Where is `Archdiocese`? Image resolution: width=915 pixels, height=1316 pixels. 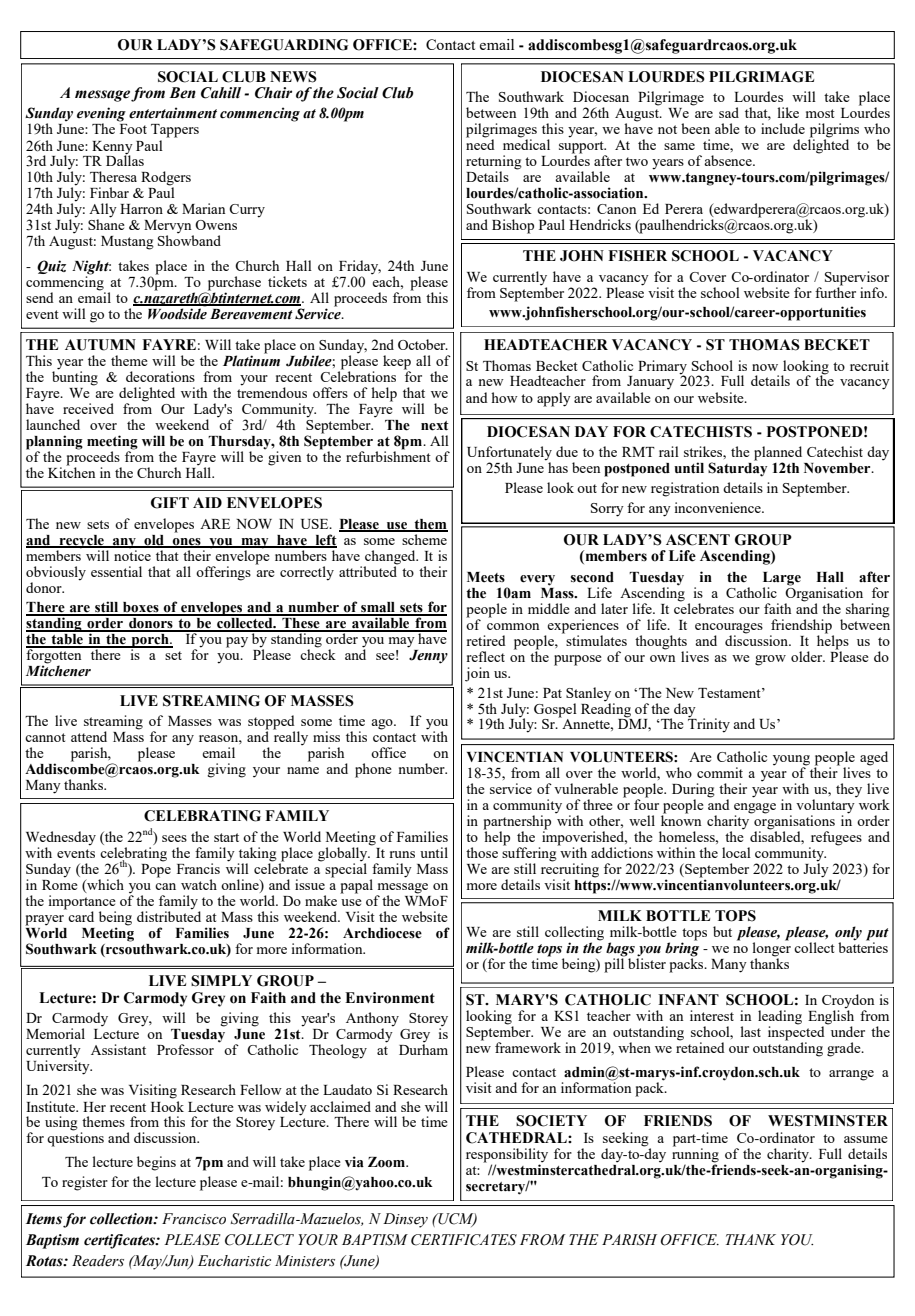
Archdiocese is located at coordinates (382, 933).
